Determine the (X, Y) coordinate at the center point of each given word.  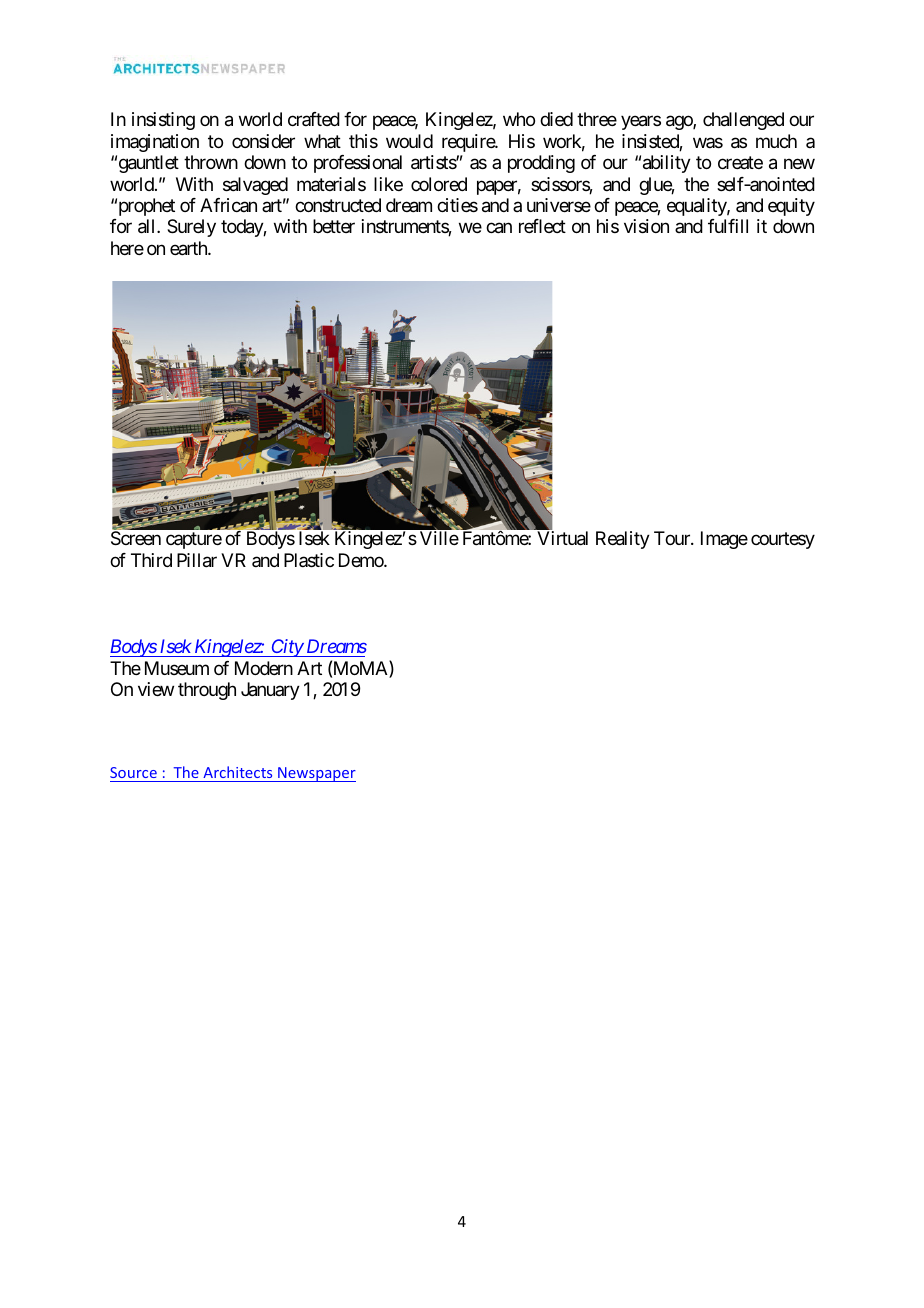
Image (724, 540)
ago (680, 123)
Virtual (562, 538)
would (409, 141)
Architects (237, 772)
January (270, 691)
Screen (136, 538)
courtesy (783, 541)
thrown (211, 162)
